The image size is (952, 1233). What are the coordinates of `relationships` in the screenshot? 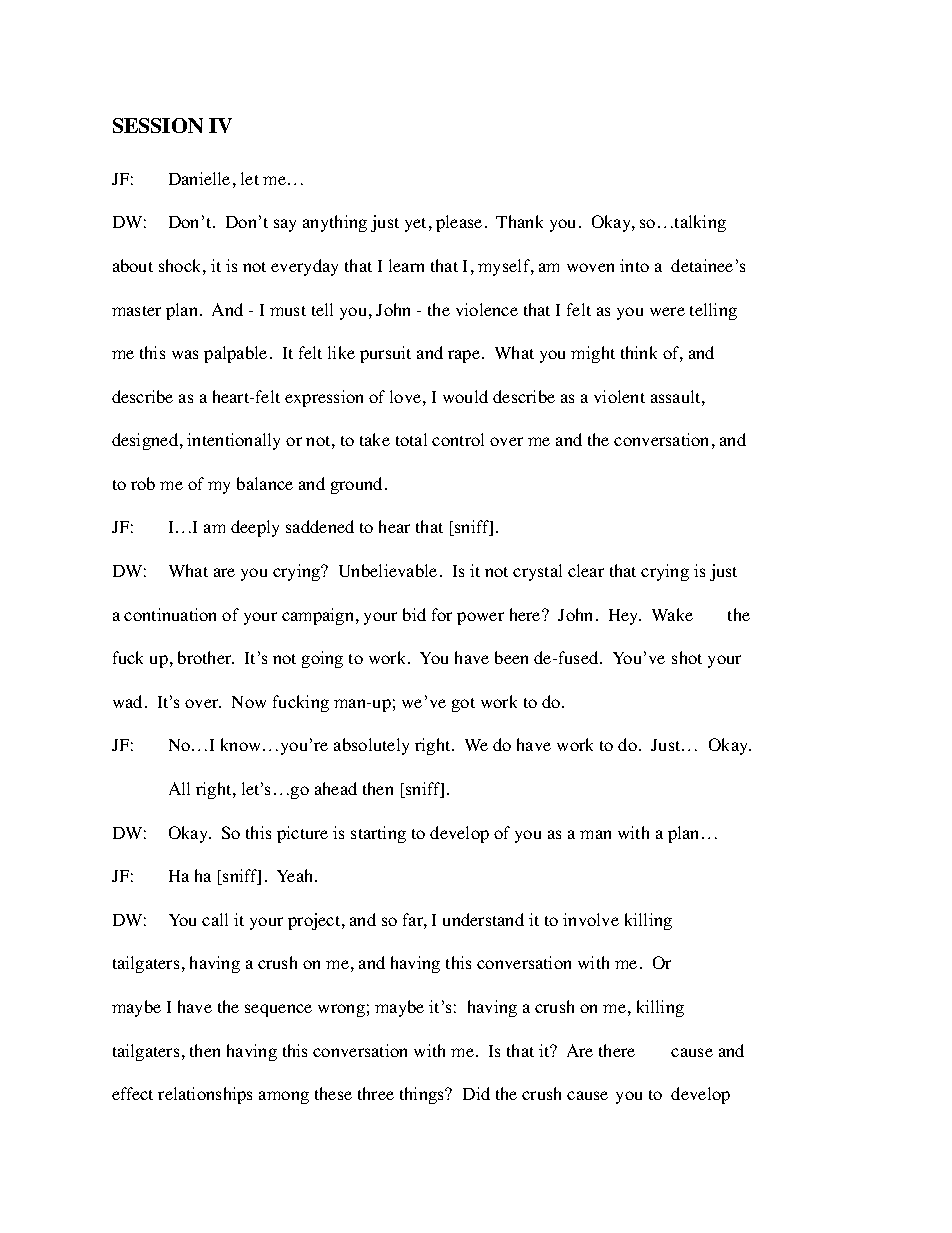 It's located at (205, 1095).
